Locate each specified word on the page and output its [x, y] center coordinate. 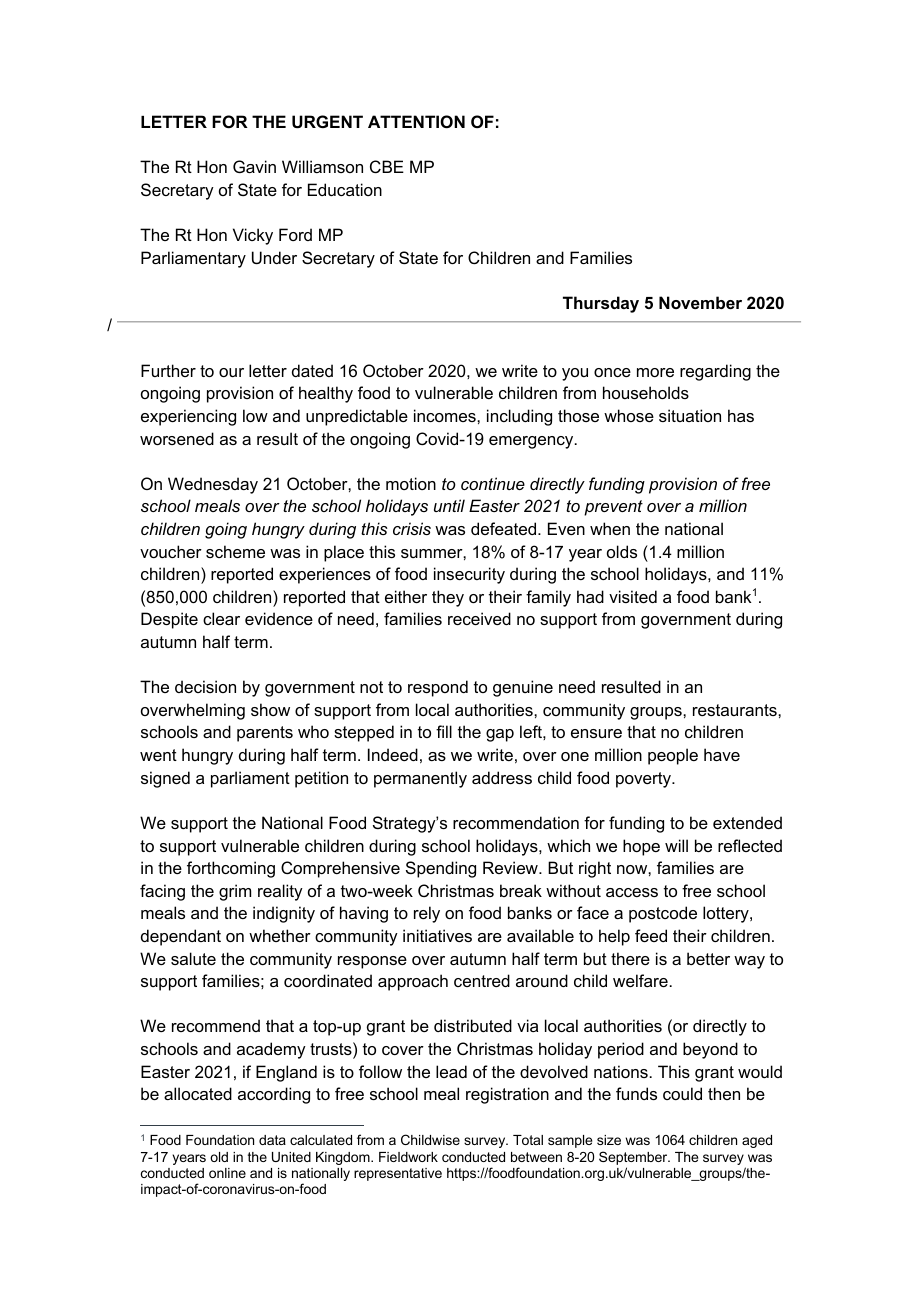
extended [747, 822]
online [227, 1173]
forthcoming [231, 869]
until [449, 505]
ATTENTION [416, 121]
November [700, 302]
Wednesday [213, 485]
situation [690, 415]
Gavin [254, 166]
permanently [420, 779]
